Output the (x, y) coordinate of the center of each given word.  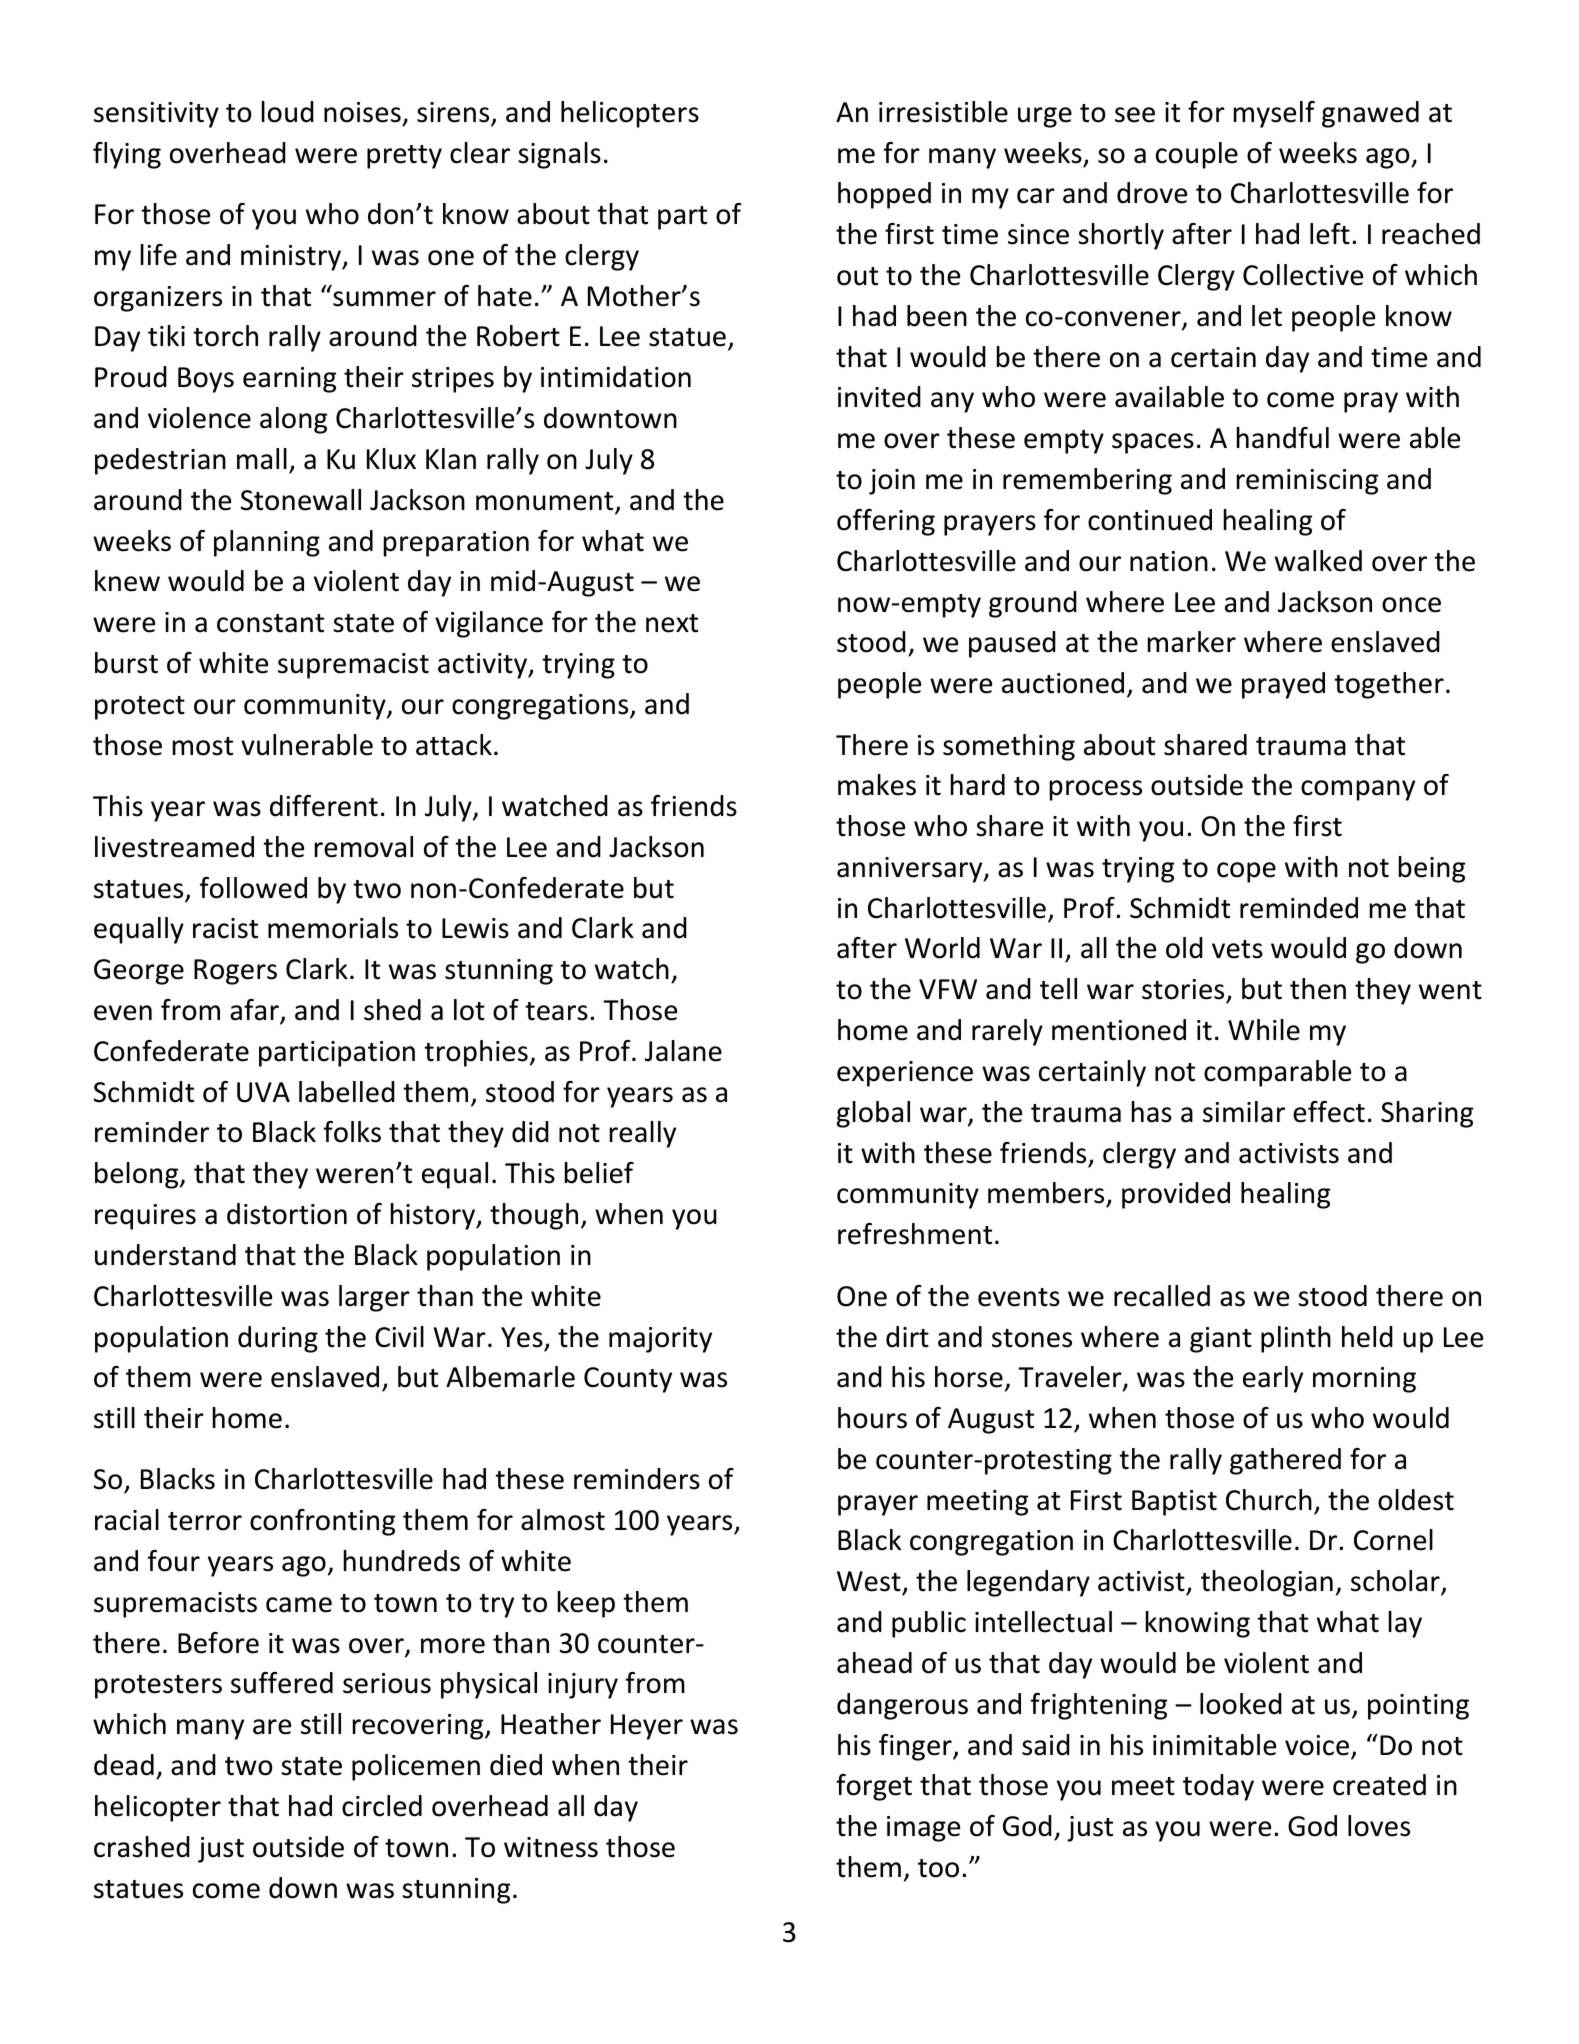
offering (886, 522)
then (1318, 989)
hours (872, 1418)
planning (267, 543)
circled (382, 1806)
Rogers (235, 972)
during (278, 1339)
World (942, 948)
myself (1274, 114)
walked (1318, 561)
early (1273, 1379)
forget (874, 1787)
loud (288, 112)
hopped (884, 195)
